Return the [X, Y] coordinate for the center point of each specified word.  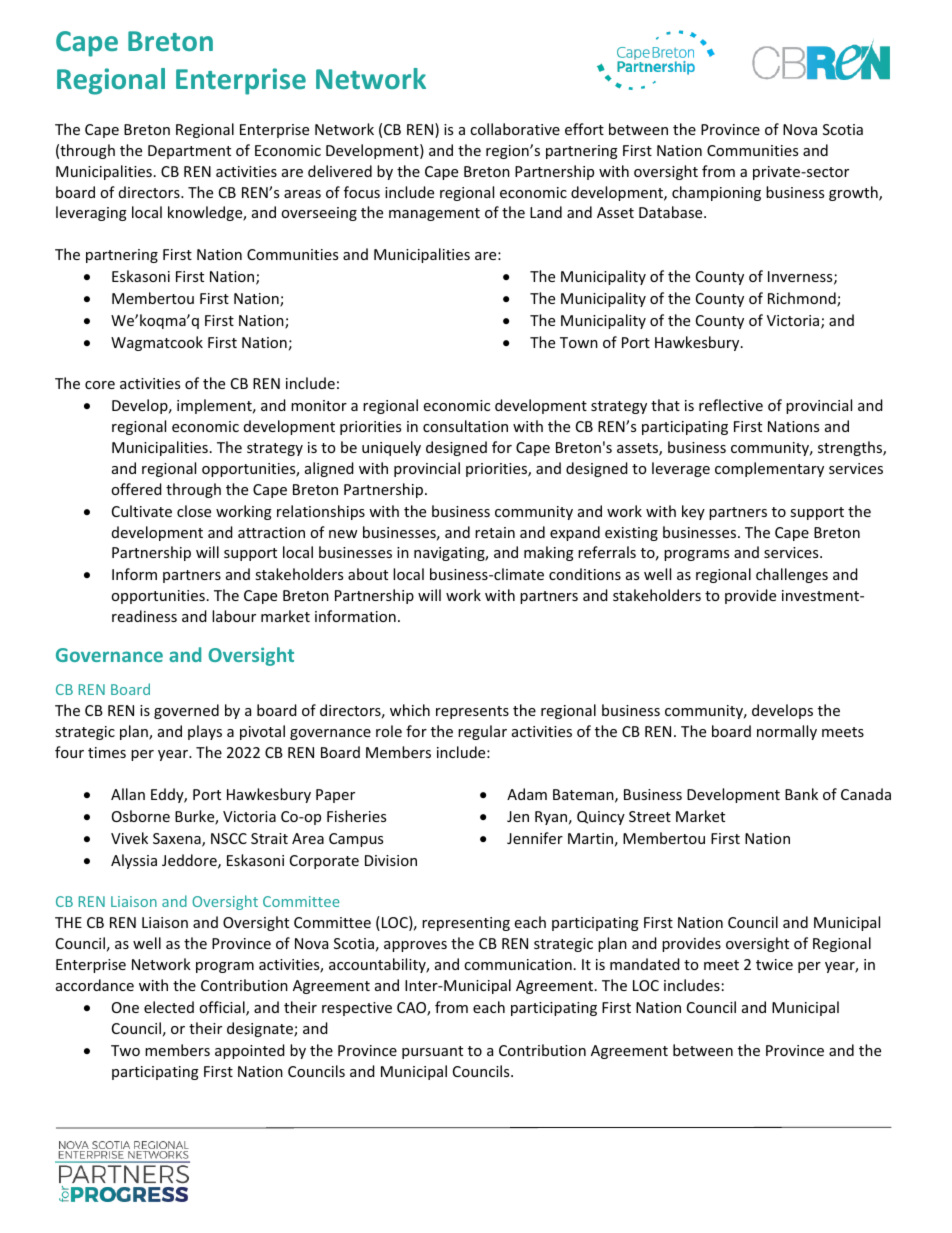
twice [774, 964]
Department [189, 152]
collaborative [515, 129]
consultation [465, 426]
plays [205, 732]
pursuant [432, 1052]
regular [482, 732]
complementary [769, 469]
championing [716, 193]
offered [136, 489]
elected [169, 1007]
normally [787, 732]
